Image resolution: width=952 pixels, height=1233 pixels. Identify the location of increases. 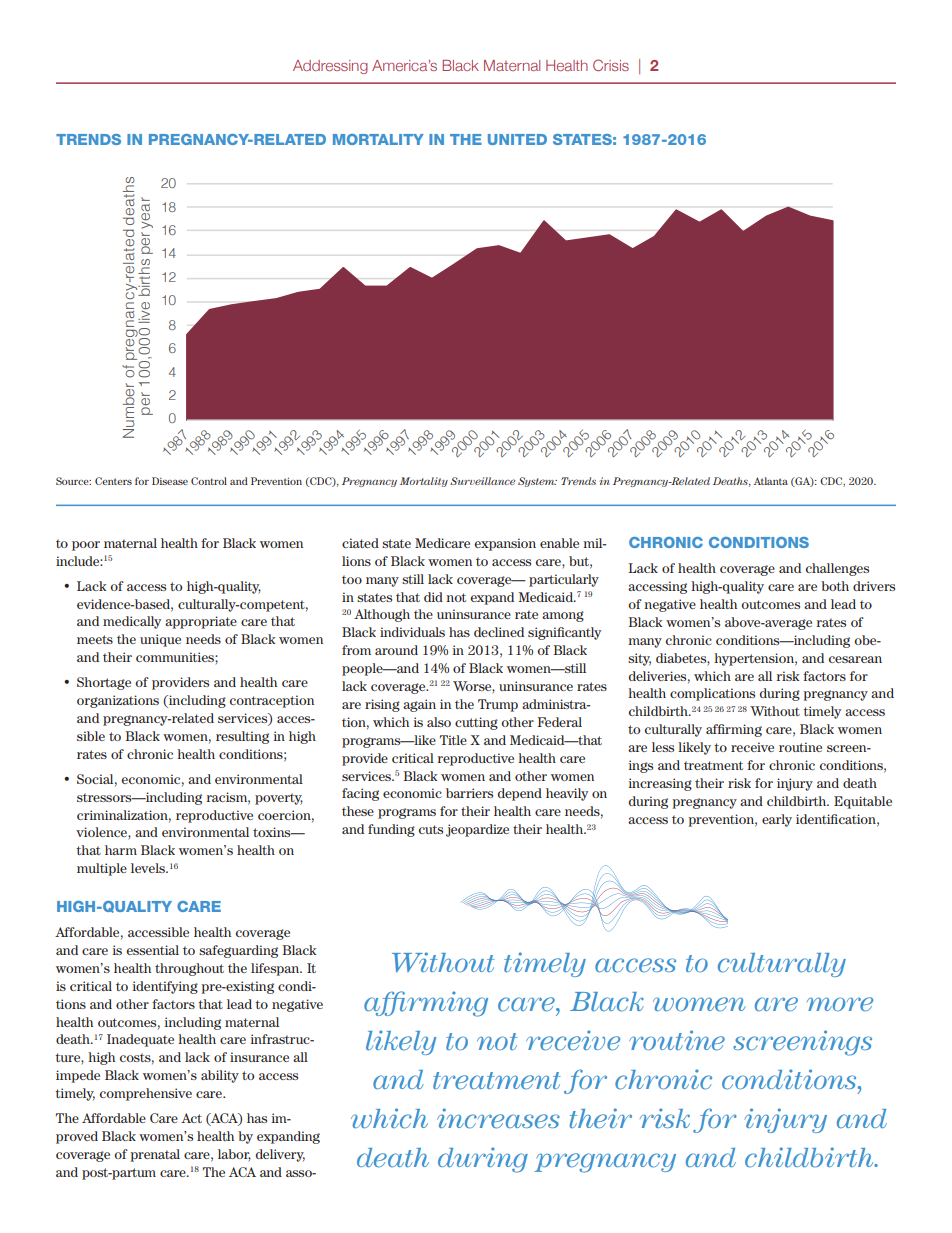
(498, 1118).
